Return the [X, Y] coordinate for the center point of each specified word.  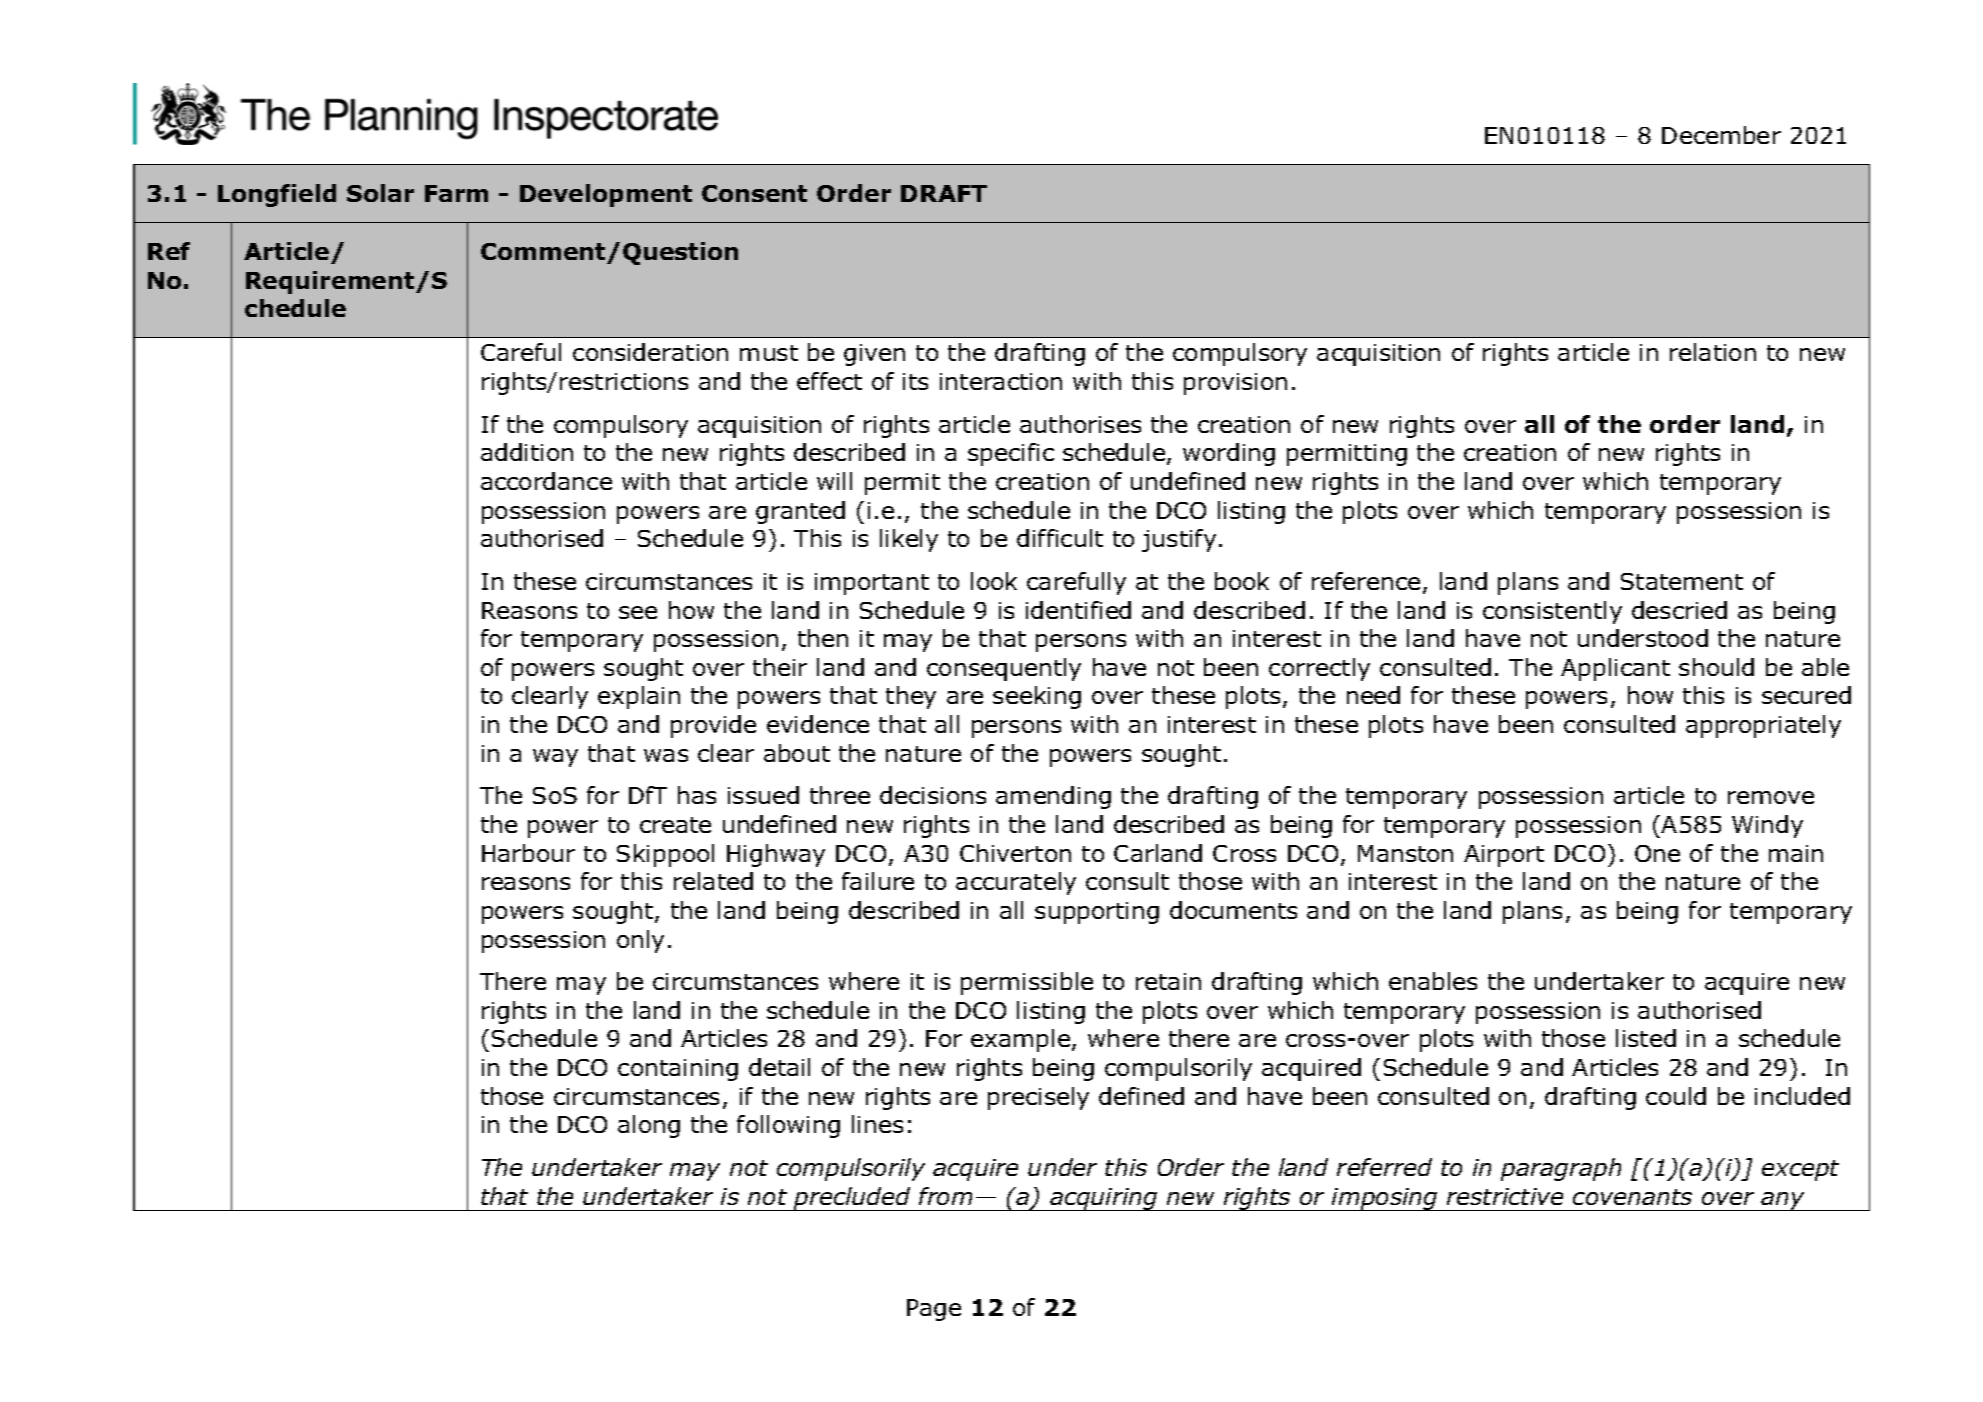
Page [934, 1310]
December [1721, 135]
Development [606, 195]
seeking [1037, 697]
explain [639, 697]
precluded [852, 1199]
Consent [754, 193]
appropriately [1763, 726]
